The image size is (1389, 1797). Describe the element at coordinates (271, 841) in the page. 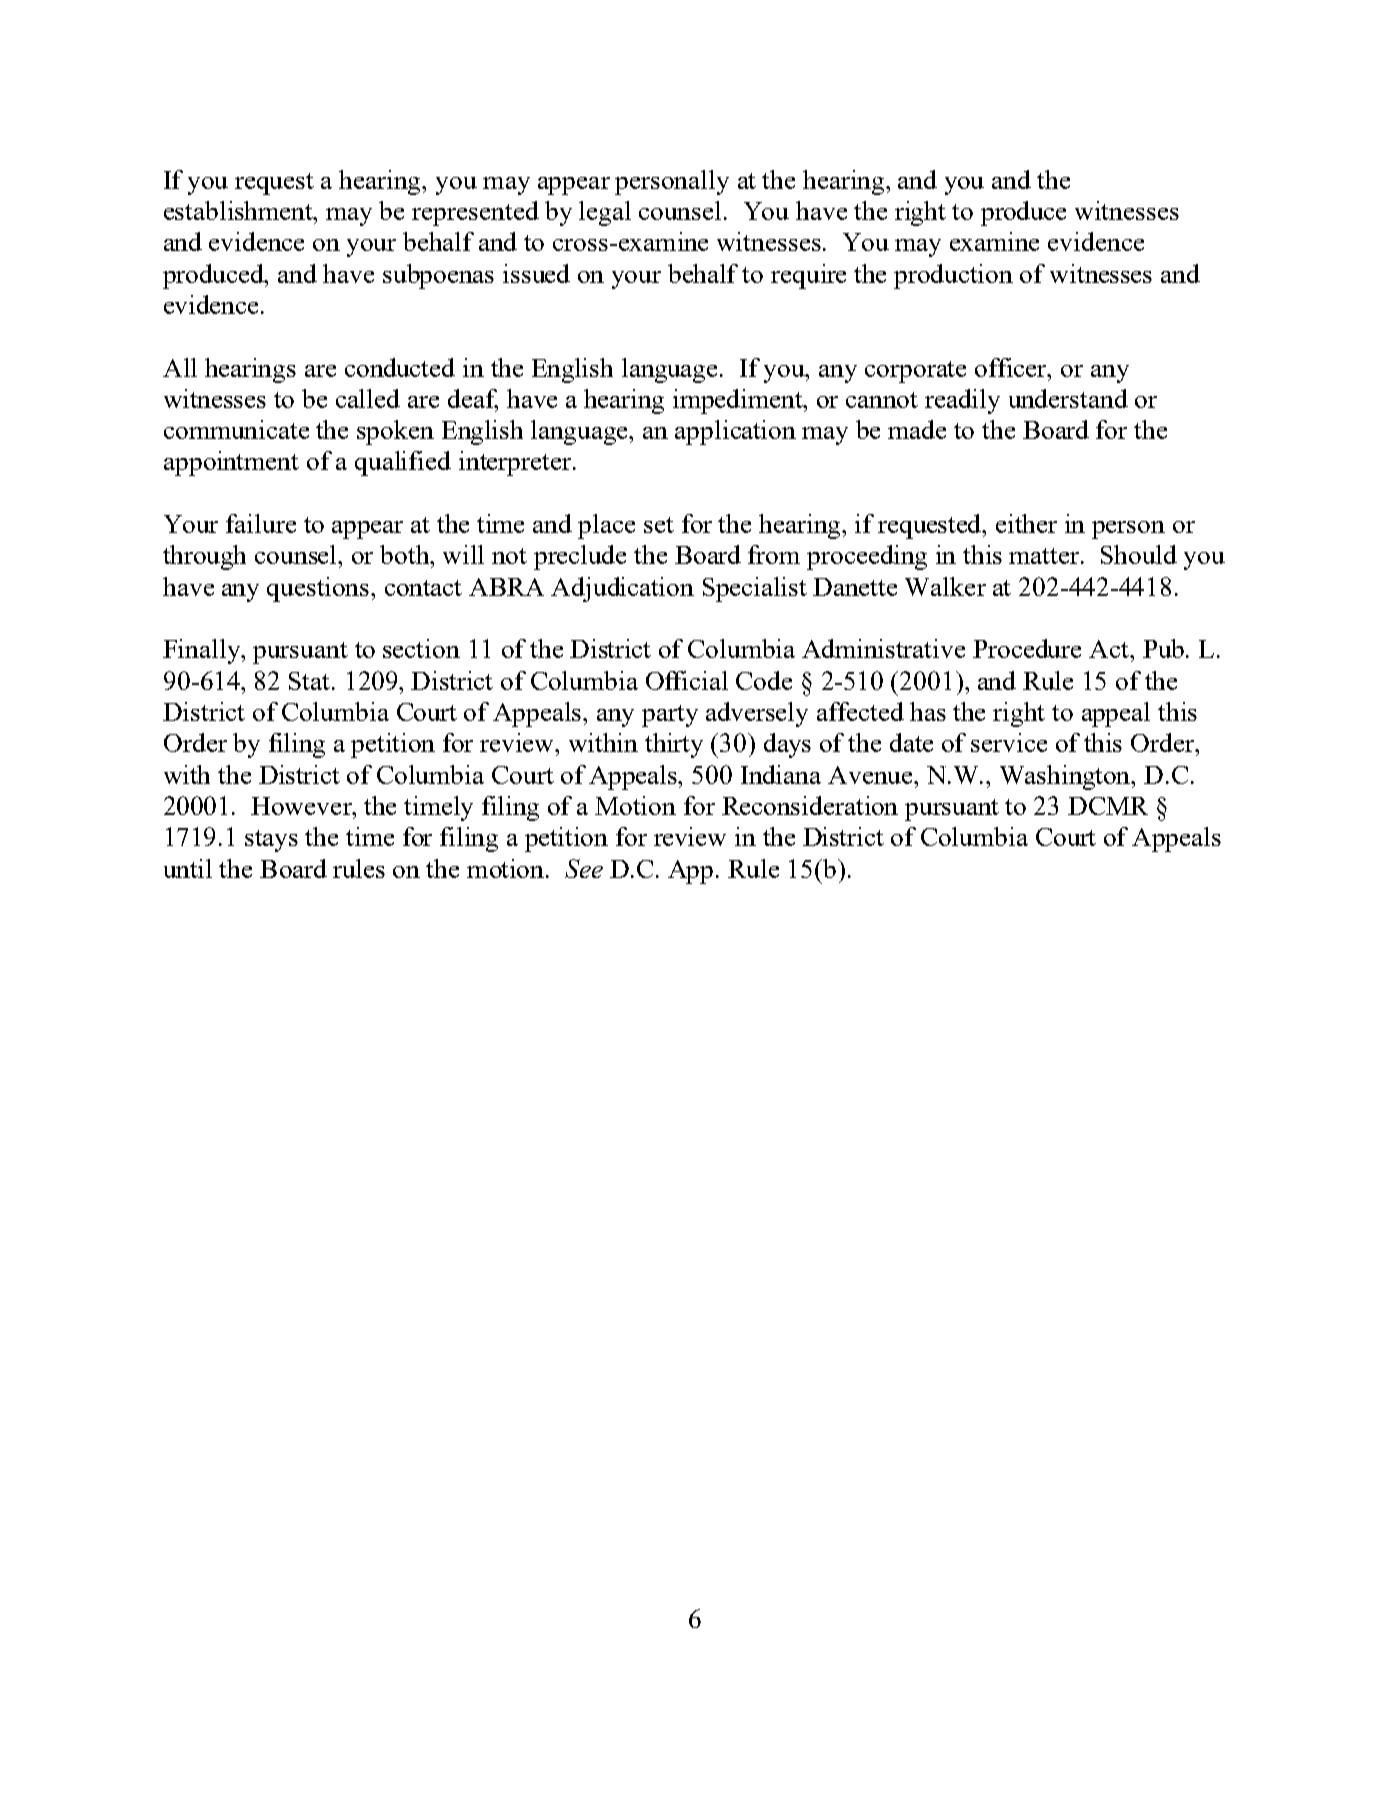

I see `stays` at that location.
